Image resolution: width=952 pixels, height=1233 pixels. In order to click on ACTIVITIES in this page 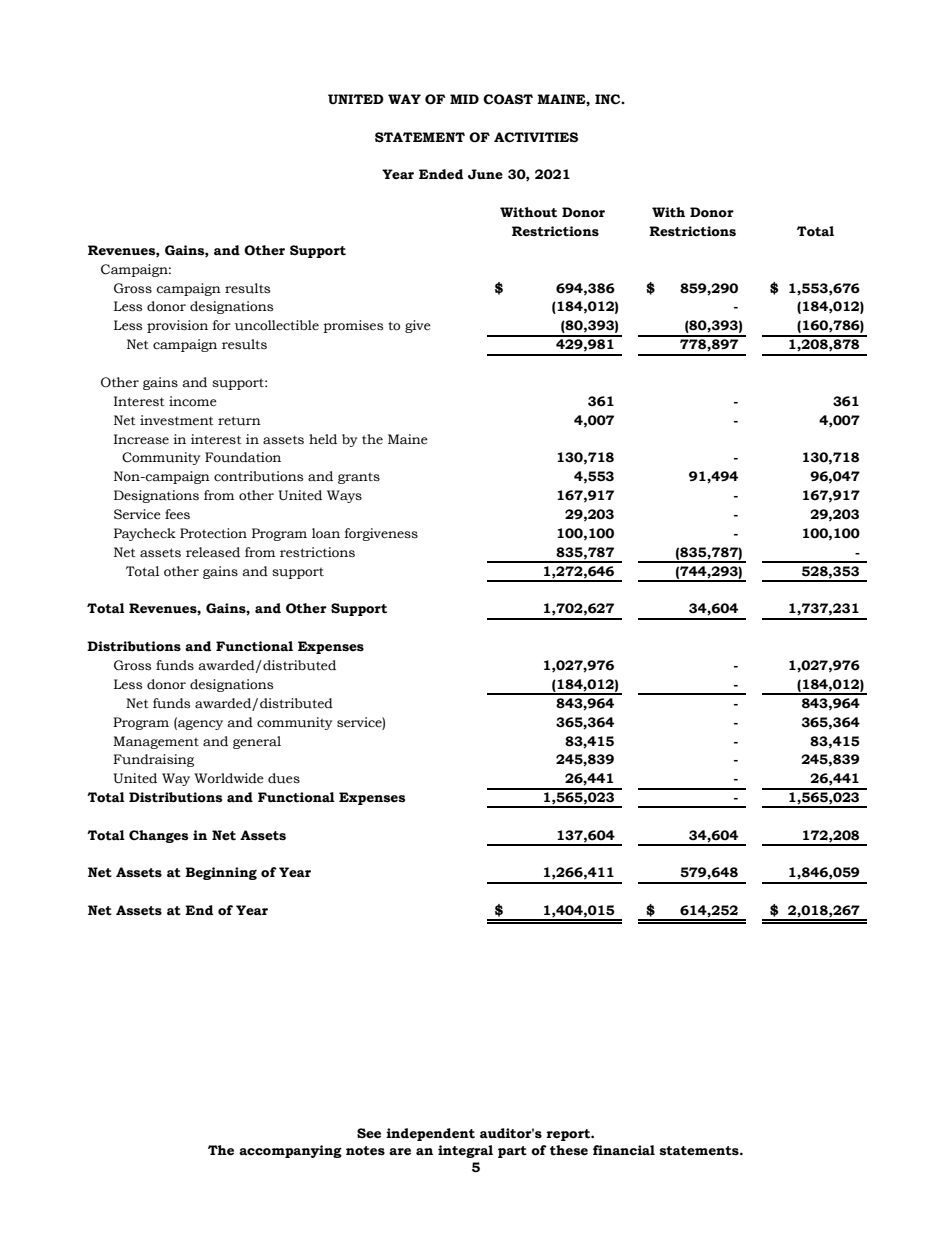, I will do `click(536, 137)`.
